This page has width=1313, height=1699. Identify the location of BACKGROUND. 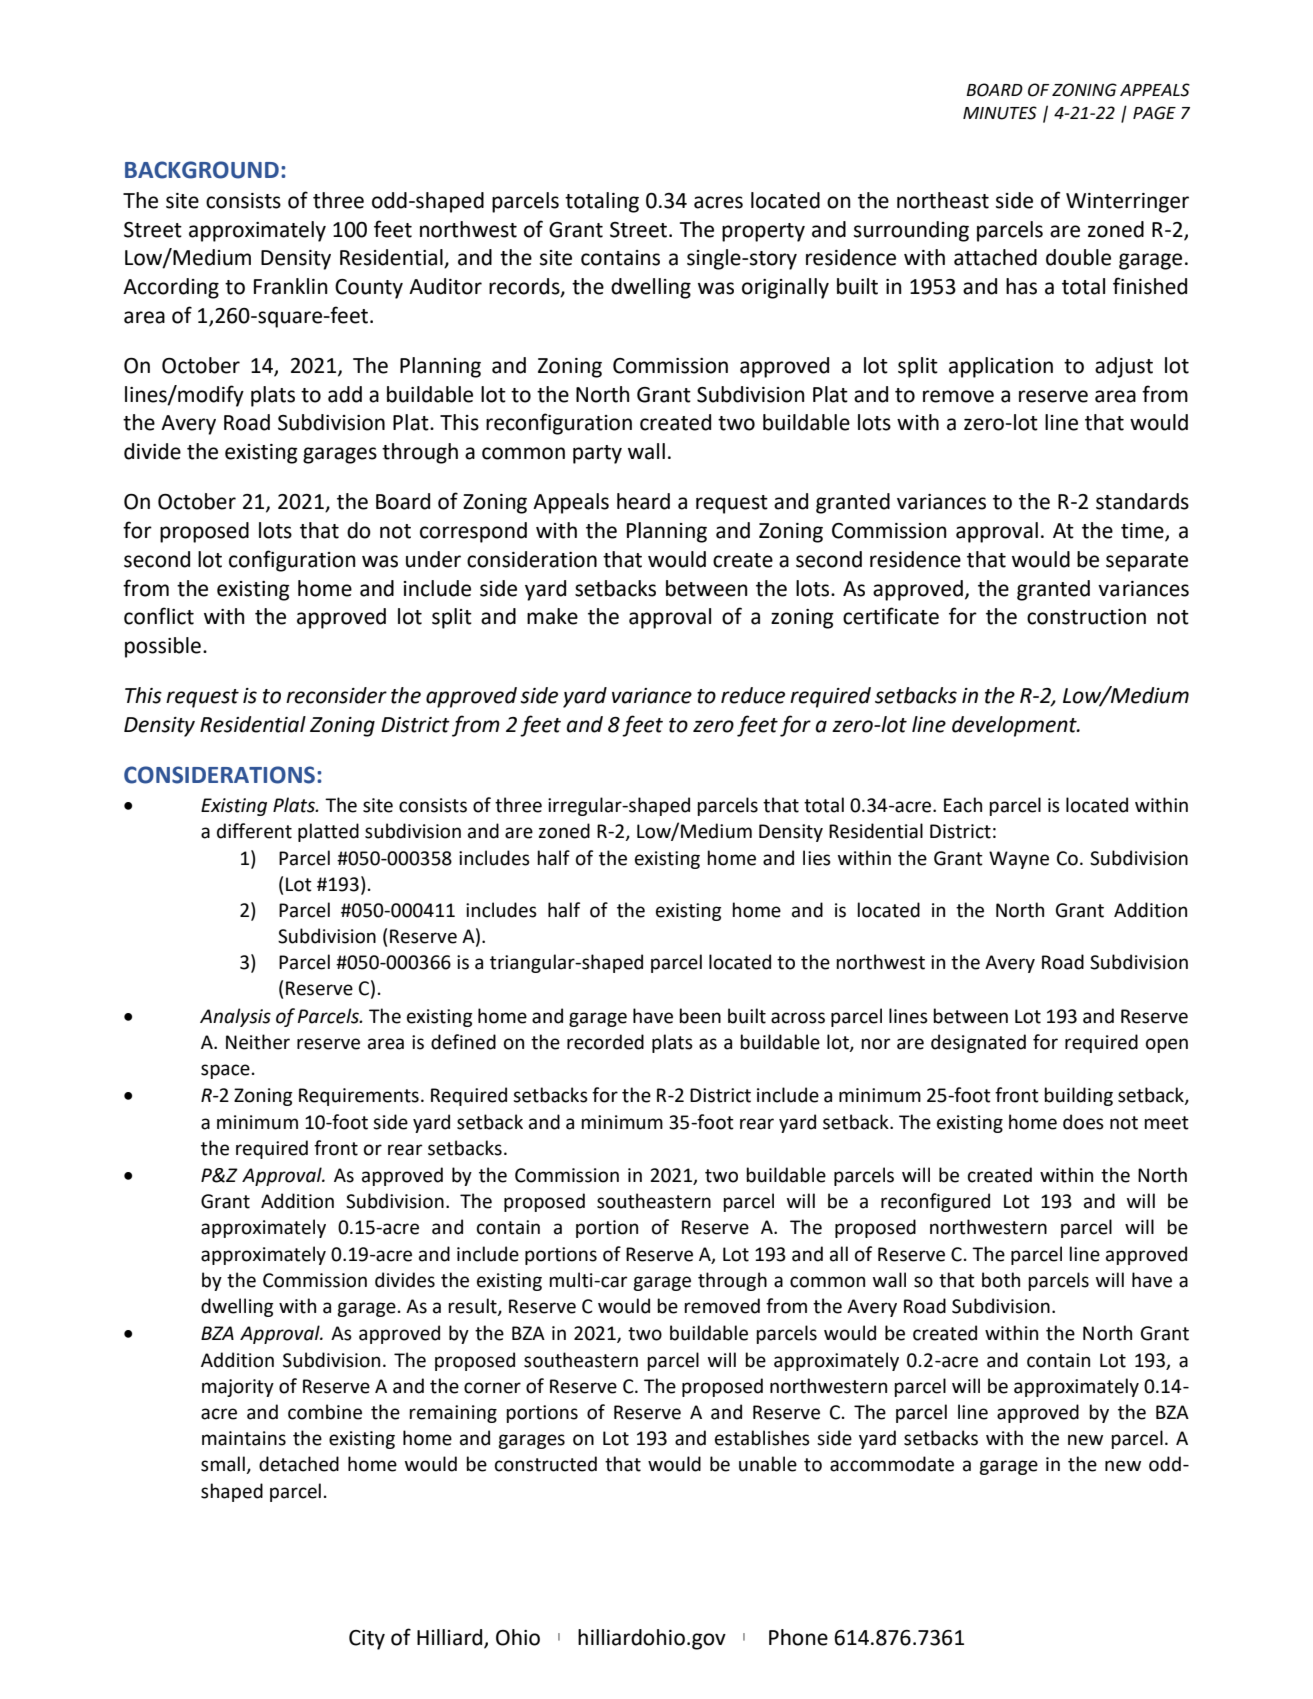
(202, 170).
